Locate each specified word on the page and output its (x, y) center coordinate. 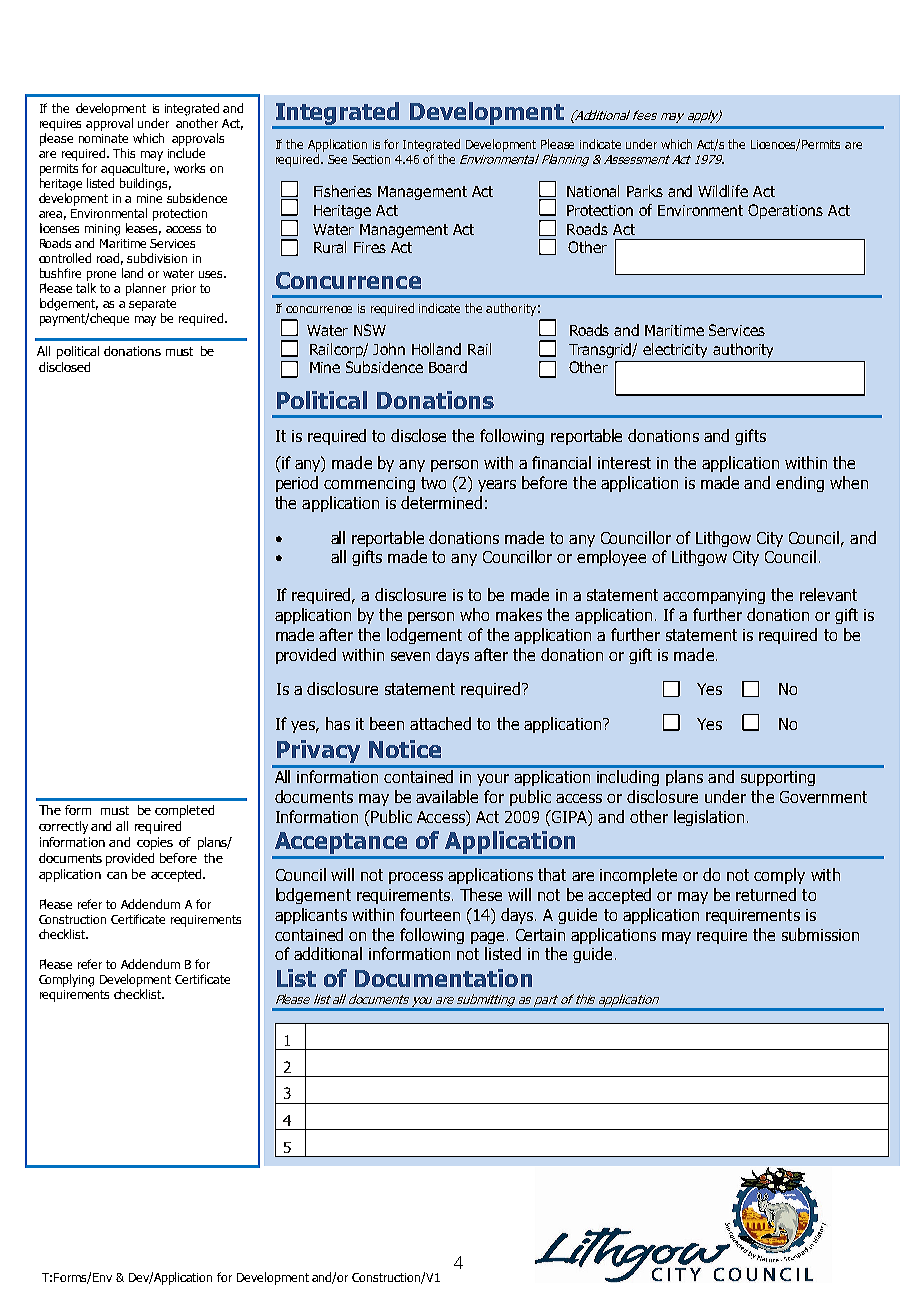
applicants (311, 916)
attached (440, 723)
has (338, 723)
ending (800, 484)
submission (820, 934)
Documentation (443, 978)
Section (371, 159)
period (297, 484)
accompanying (714, 596)
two (433, 483)
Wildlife (723, 191)
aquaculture (135, 169)
